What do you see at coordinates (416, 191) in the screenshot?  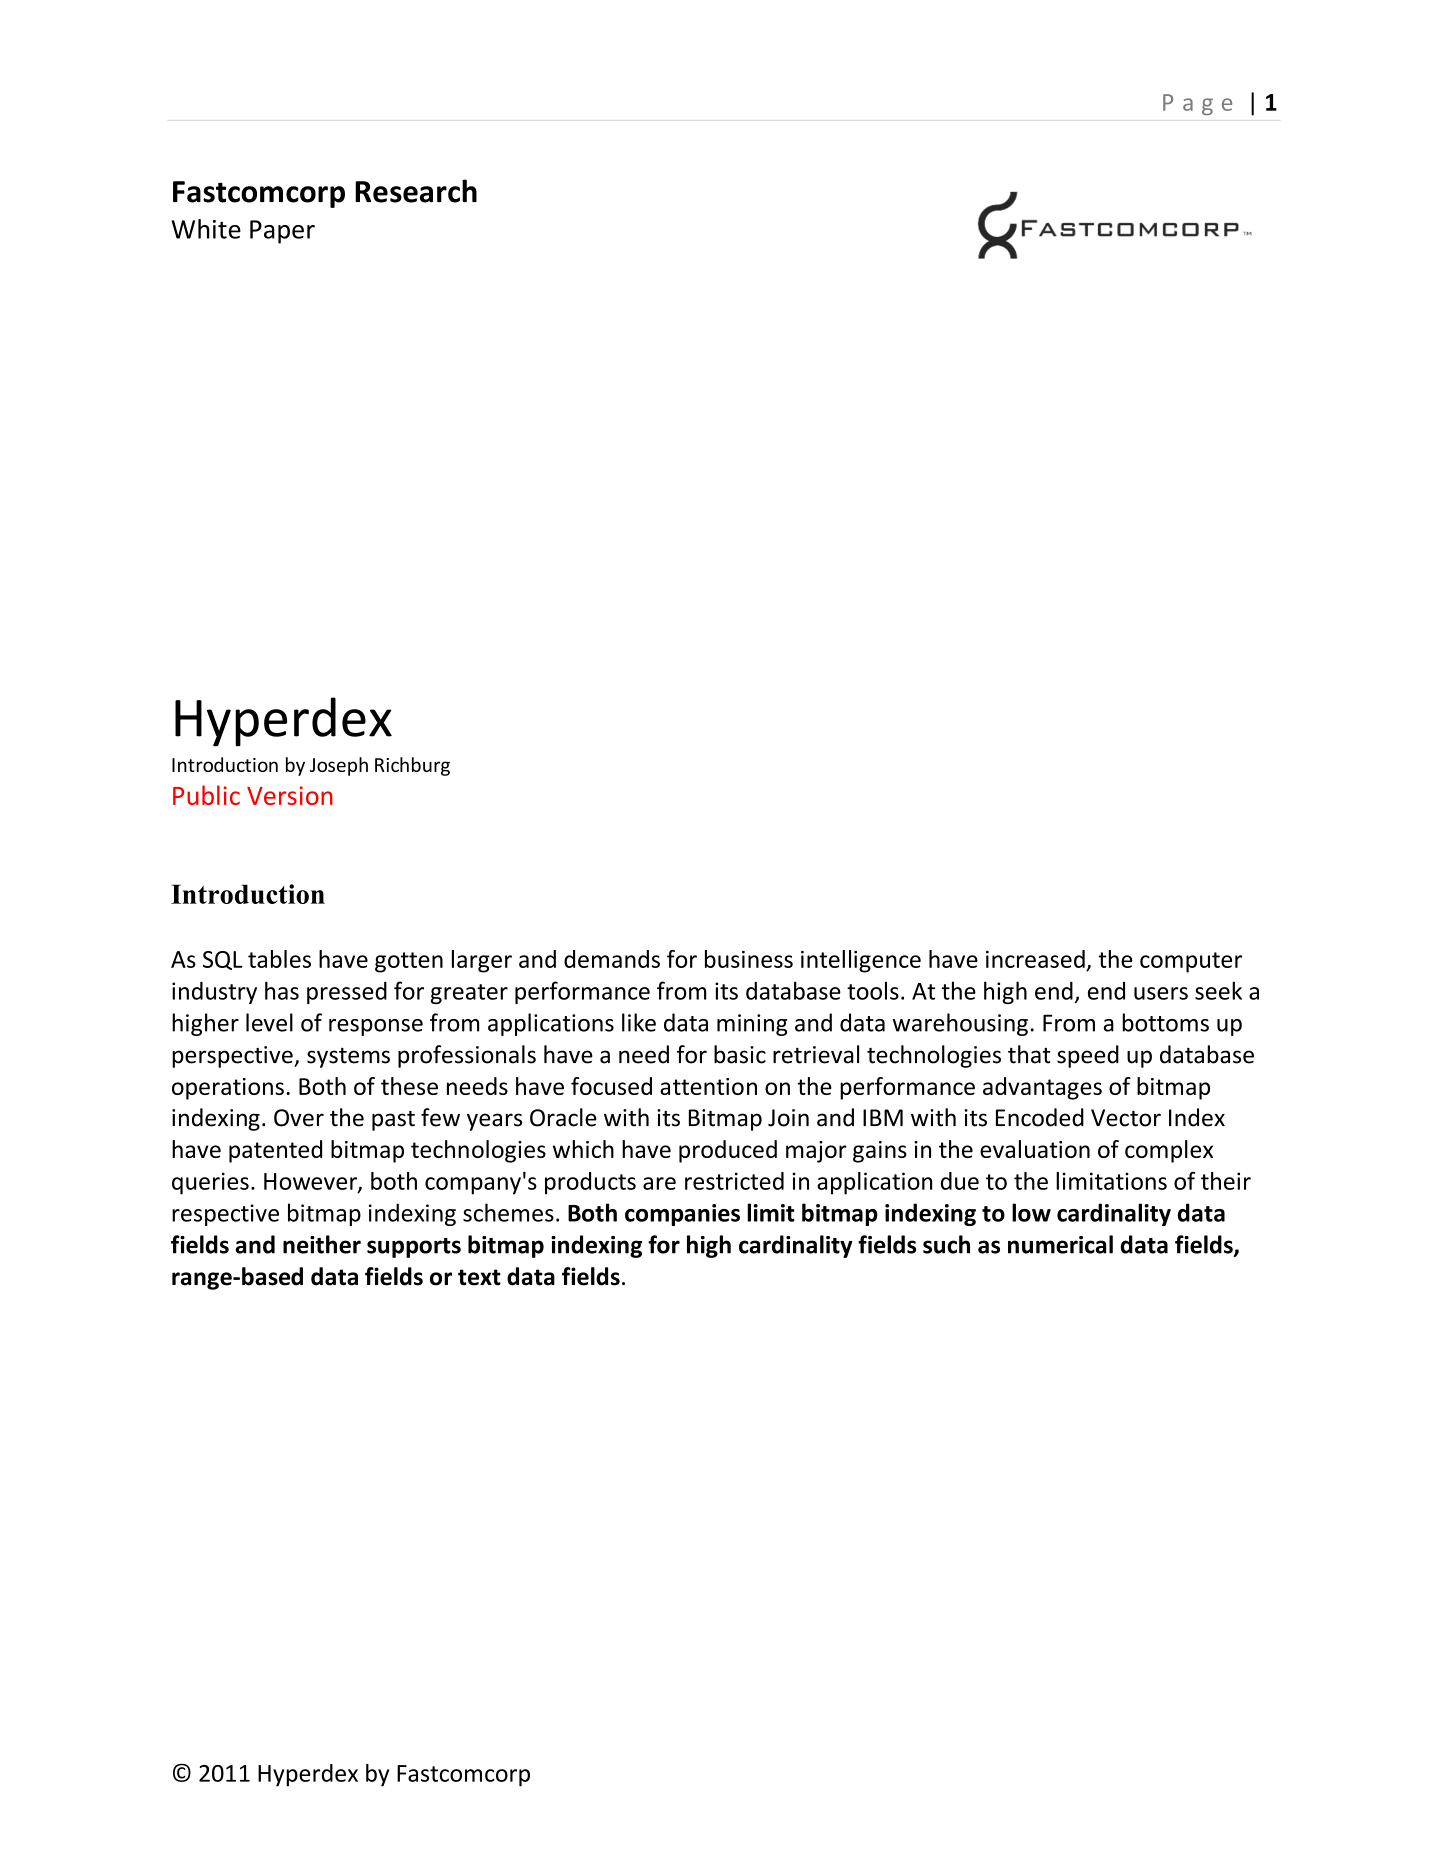 I see `Research` at bounding box center [416, 191].
